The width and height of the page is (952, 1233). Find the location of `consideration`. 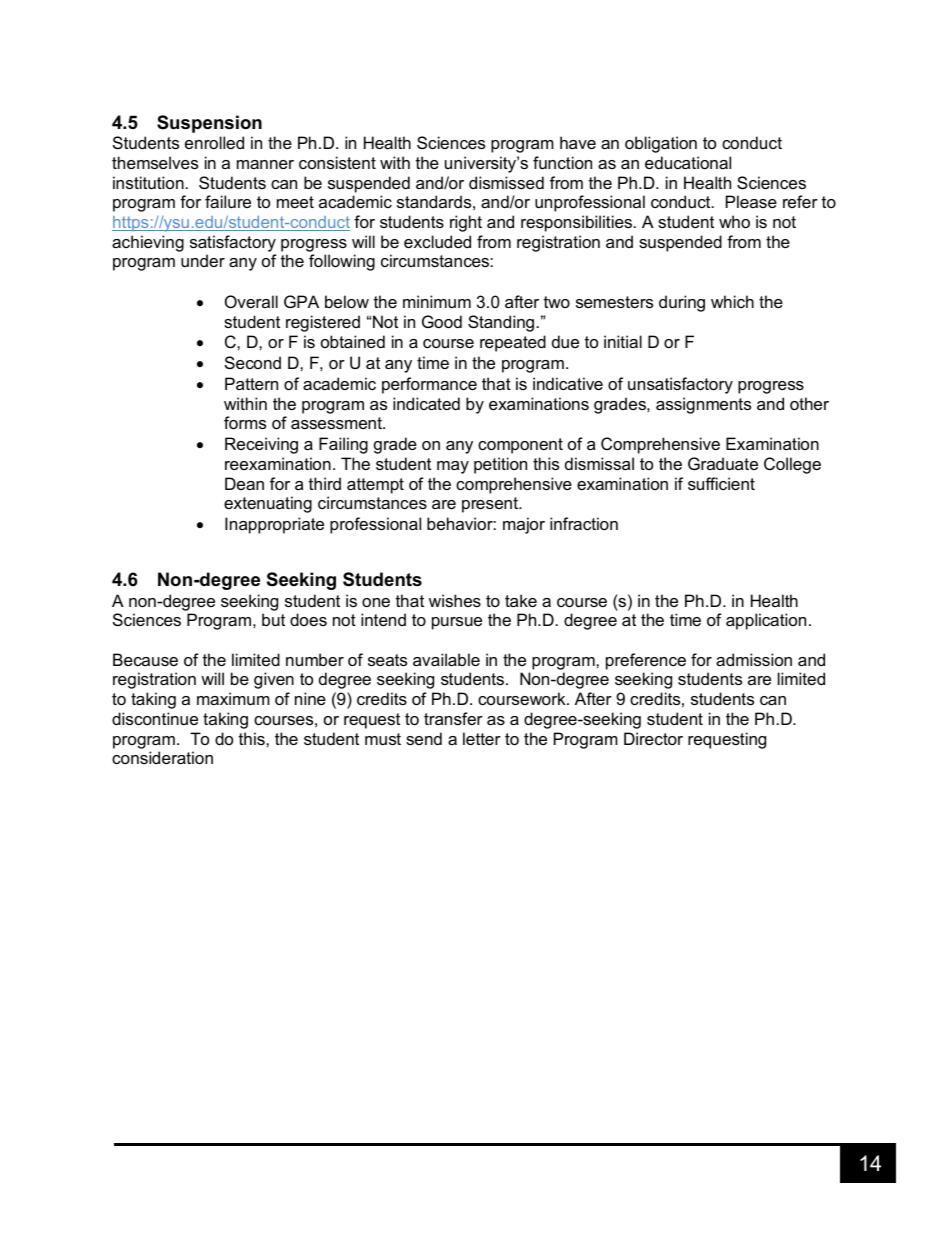

consideration is located at coordinates (162, 757).
